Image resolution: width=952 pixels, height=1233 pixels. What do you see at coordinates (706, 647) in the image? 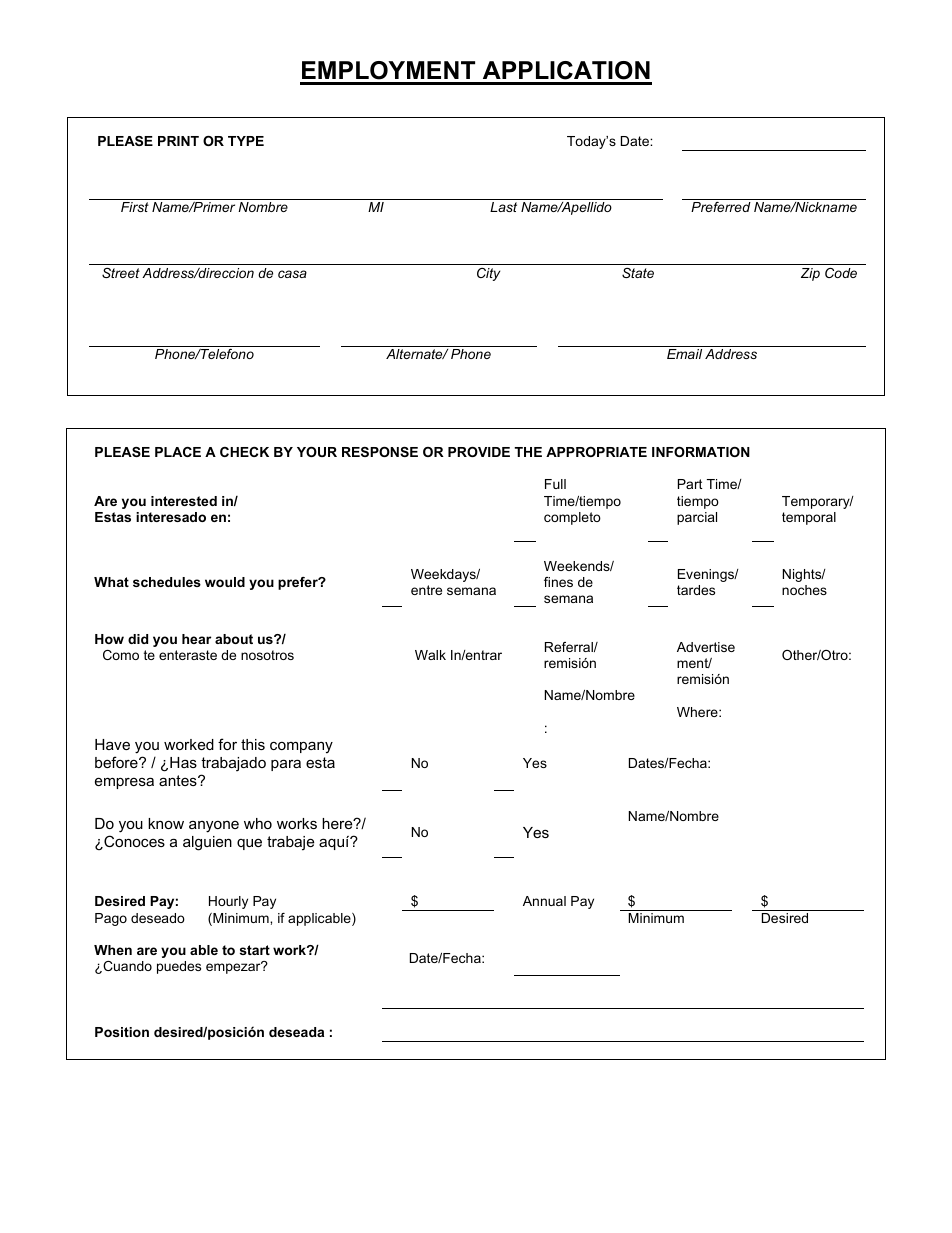
I see `Advertise` at bounding box center [706, 647].
